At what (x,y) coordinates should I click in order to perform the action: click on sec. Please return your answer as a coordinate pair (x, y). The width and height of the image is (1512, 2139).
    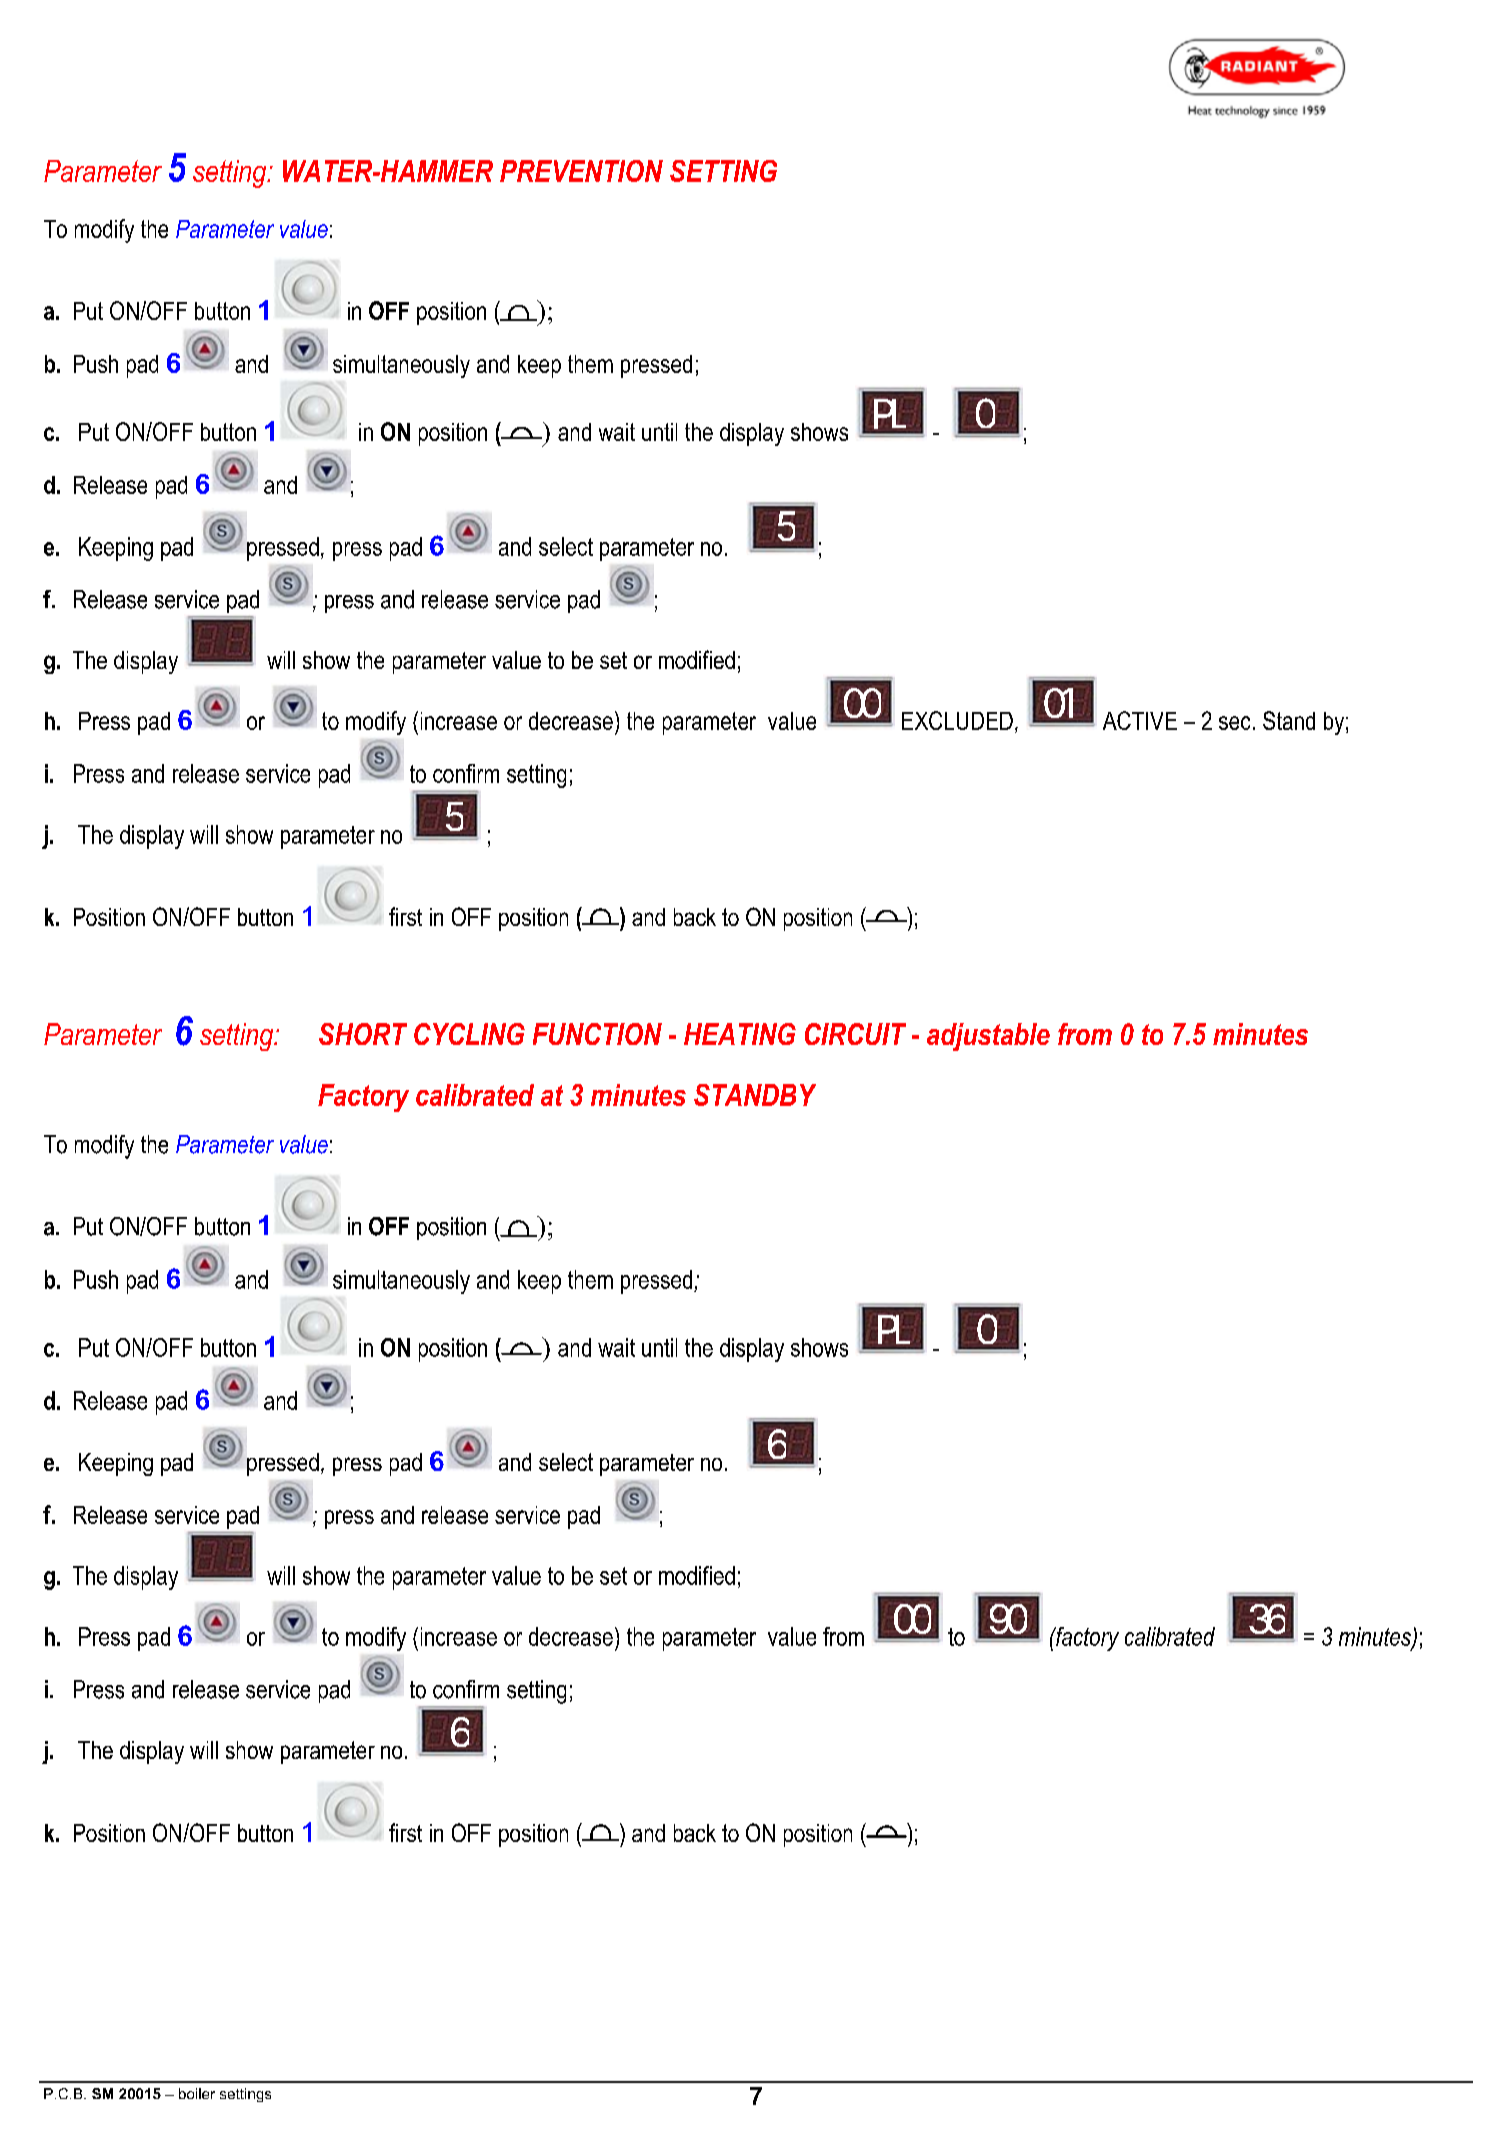
    Looking at the image, I should click on (1234, 723).
